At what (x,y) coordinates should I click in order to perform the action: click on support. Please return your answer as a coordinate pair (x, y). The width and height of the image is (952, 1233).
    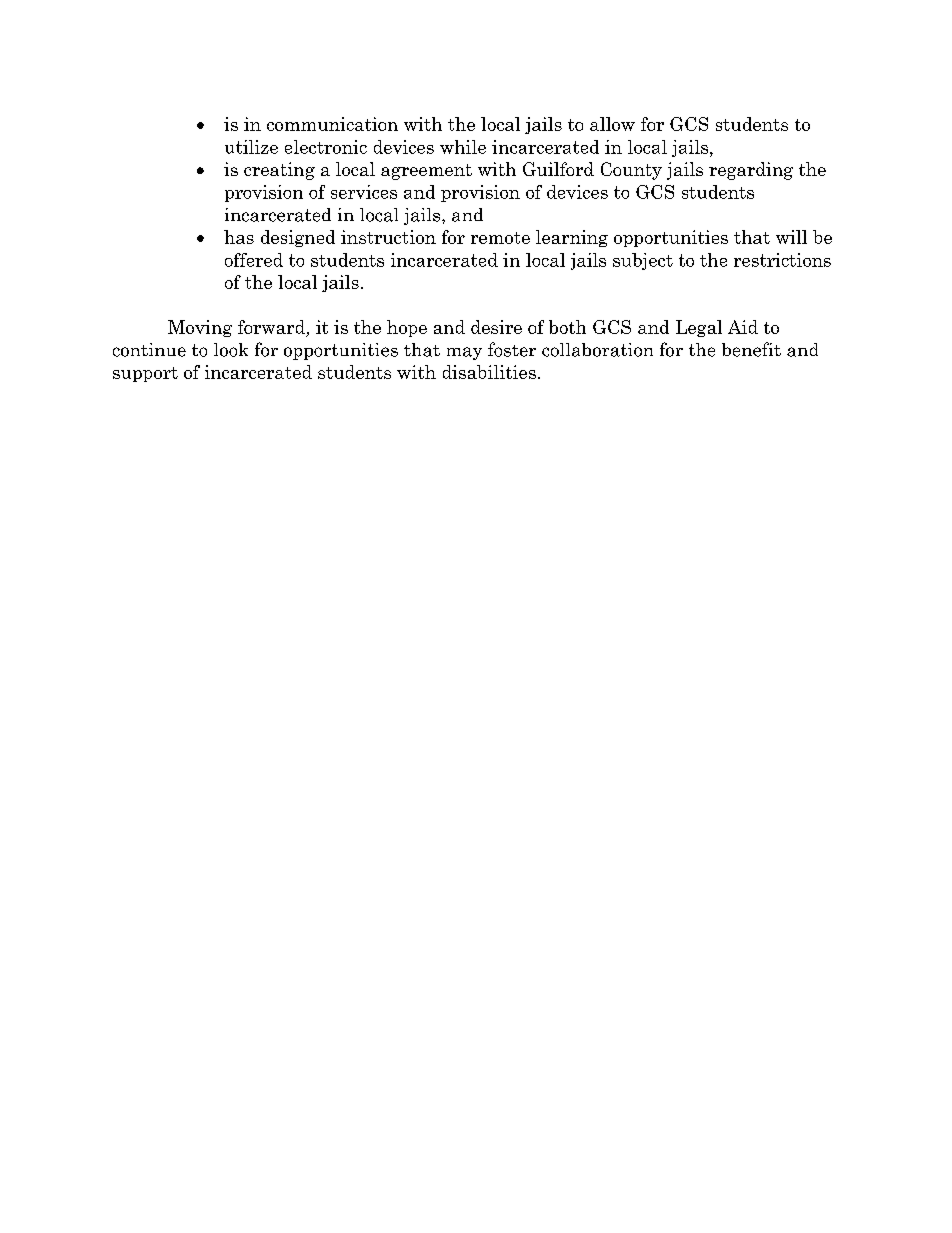
    Looking at the image, I should click on (145, 374).
